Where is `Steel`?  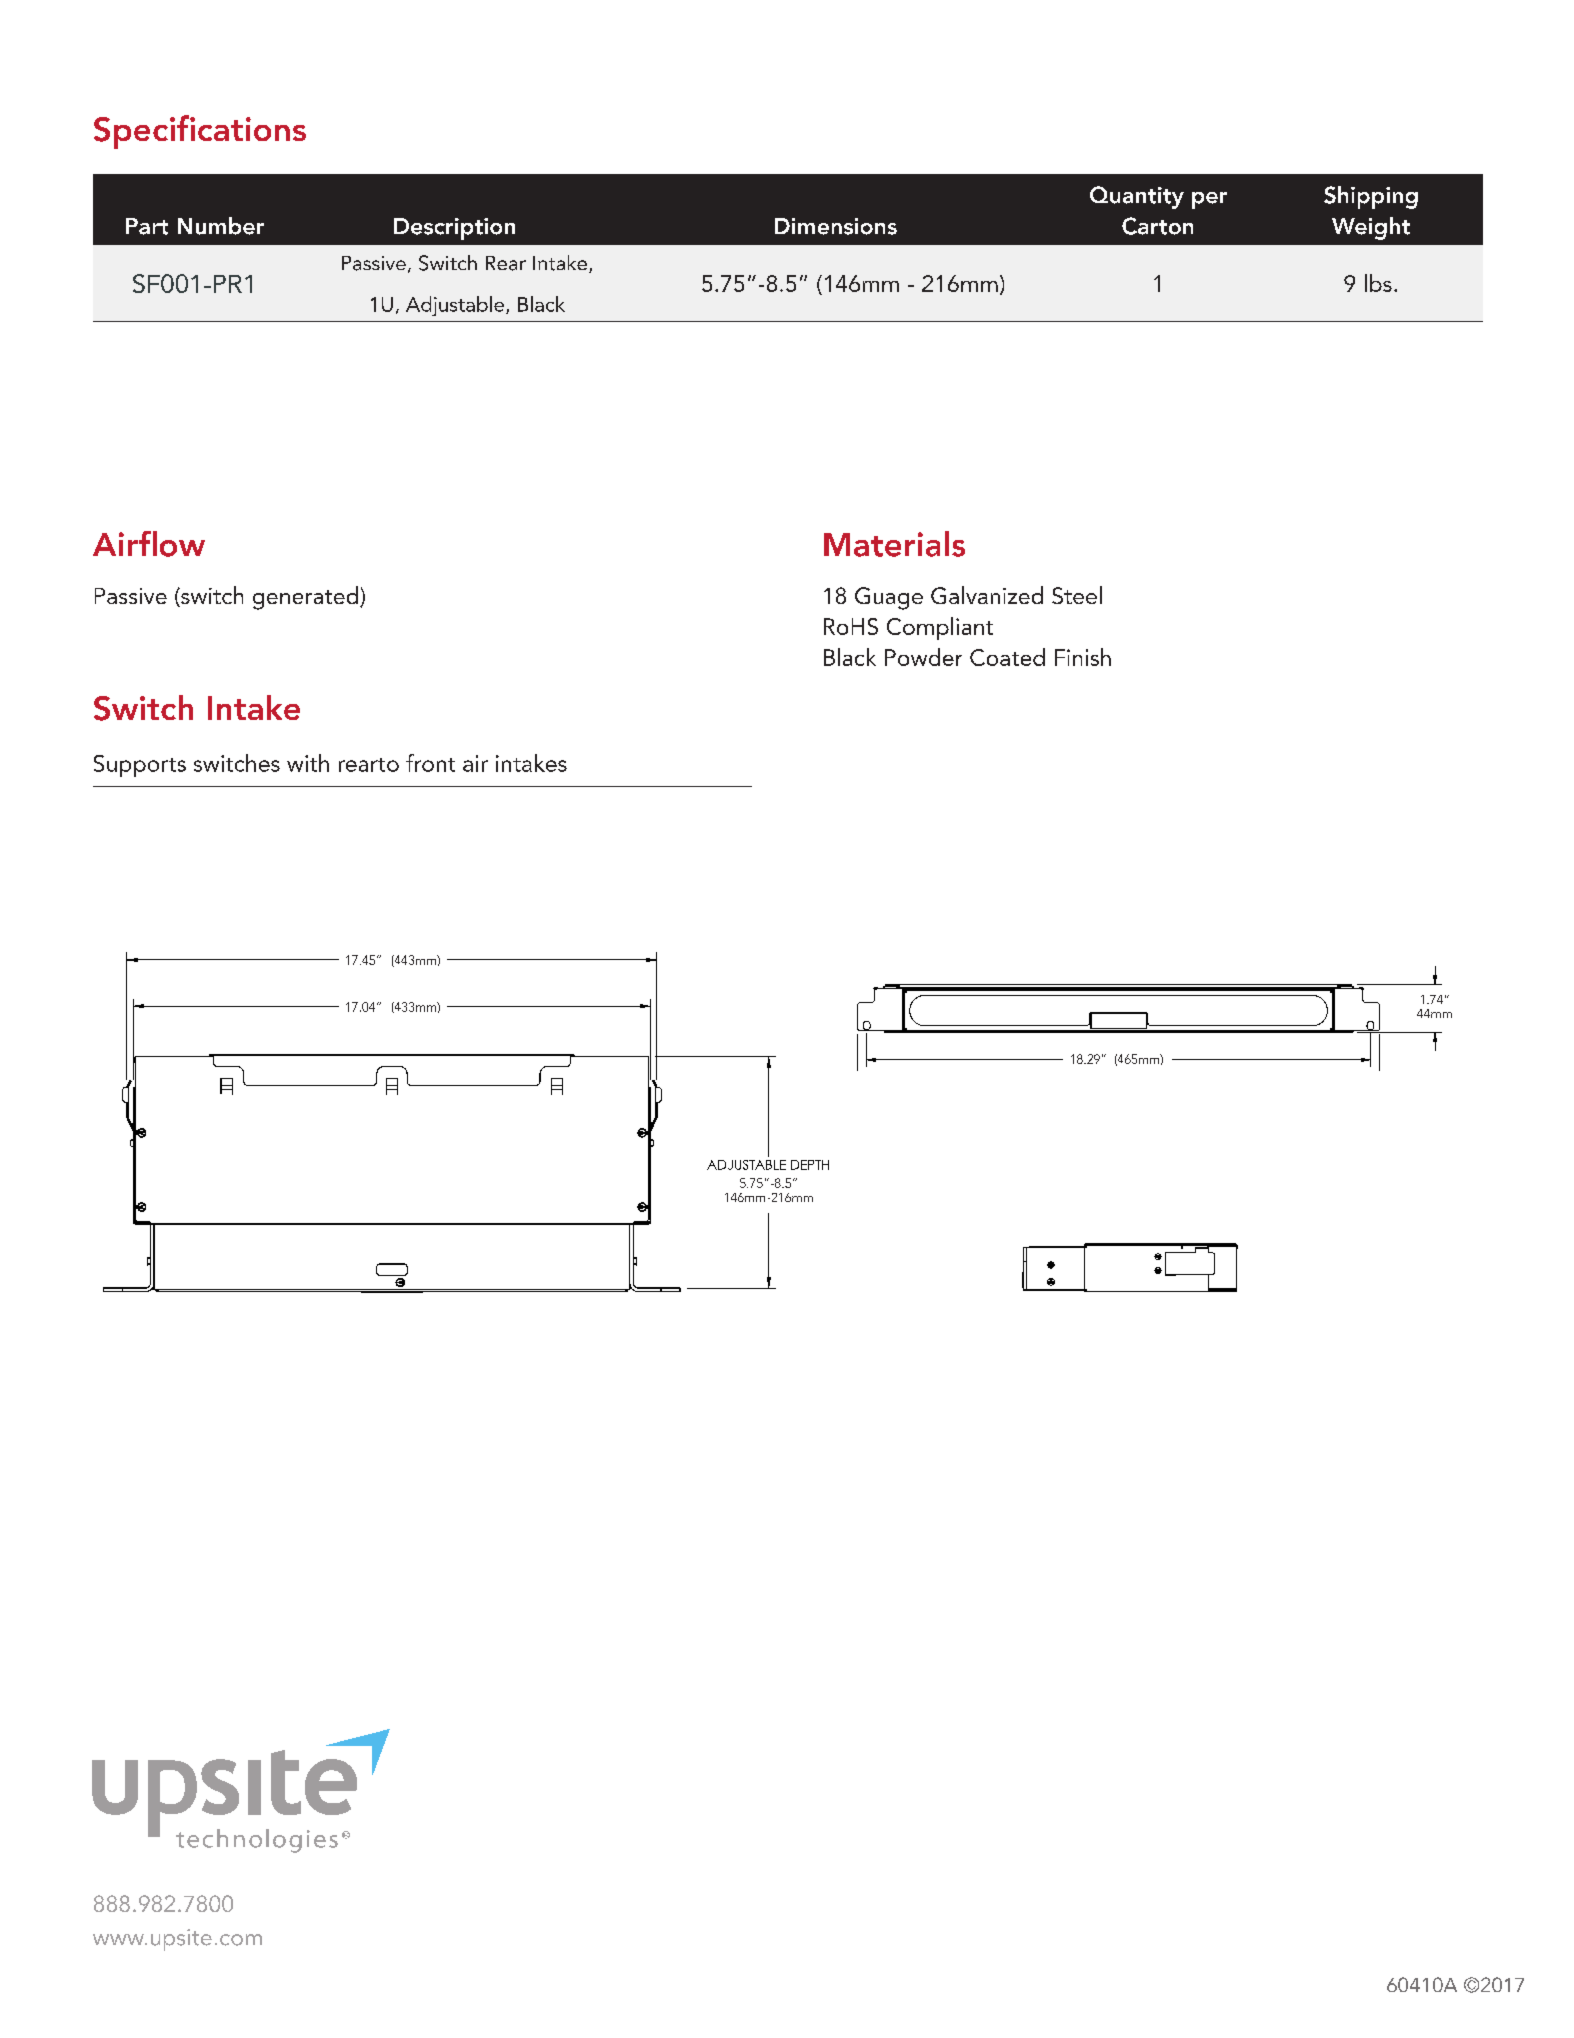
Steel is located at coordinates (1077, 595).
